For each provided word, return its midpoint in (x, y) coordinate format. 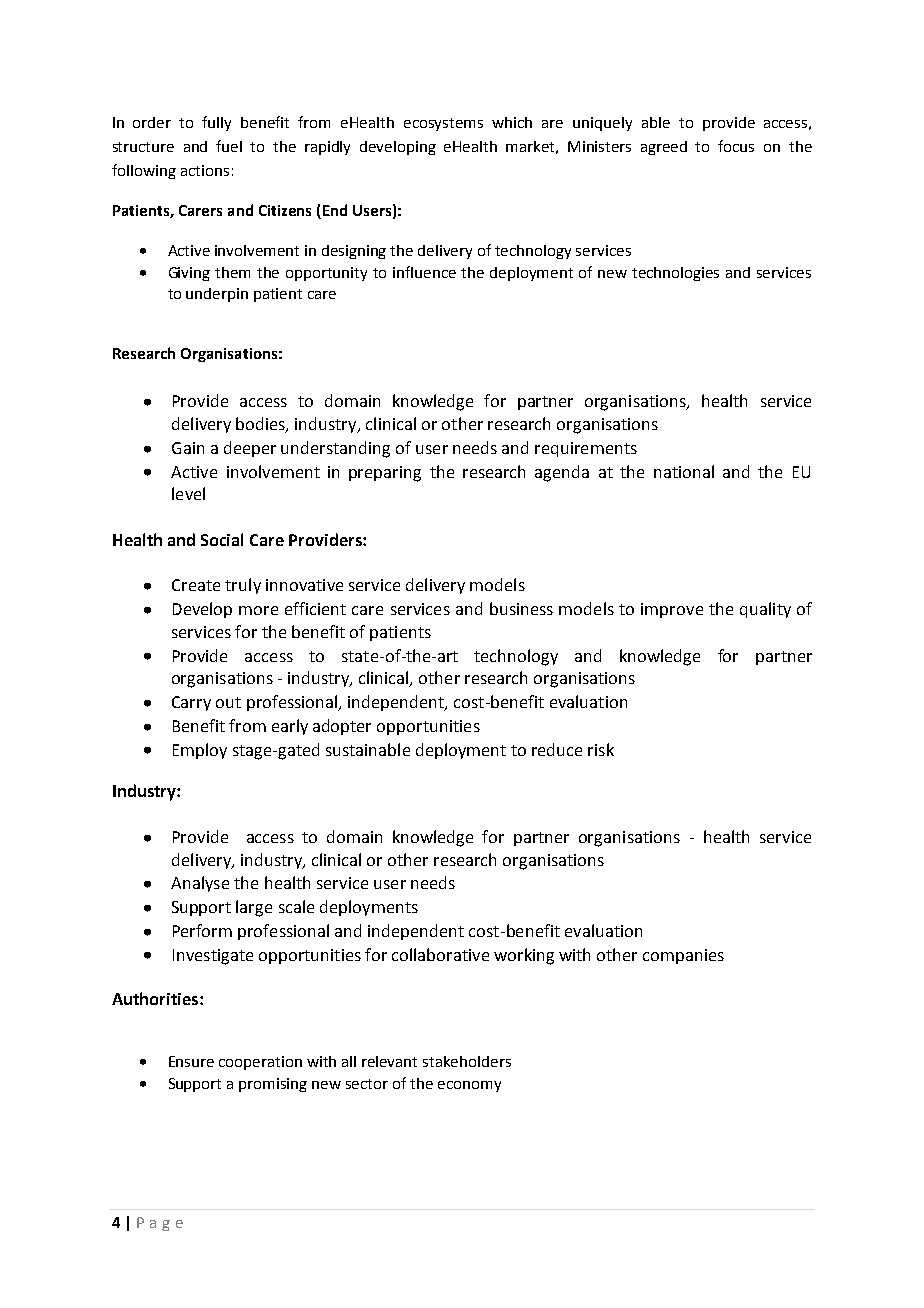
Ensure (191, 1061)
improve (672, 610)
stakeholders (467, 1061)
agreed (664, 148)
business (521, 608)
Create (196, 585)
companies (683, 956)
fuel (229, 146)
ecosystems (443, 124)
